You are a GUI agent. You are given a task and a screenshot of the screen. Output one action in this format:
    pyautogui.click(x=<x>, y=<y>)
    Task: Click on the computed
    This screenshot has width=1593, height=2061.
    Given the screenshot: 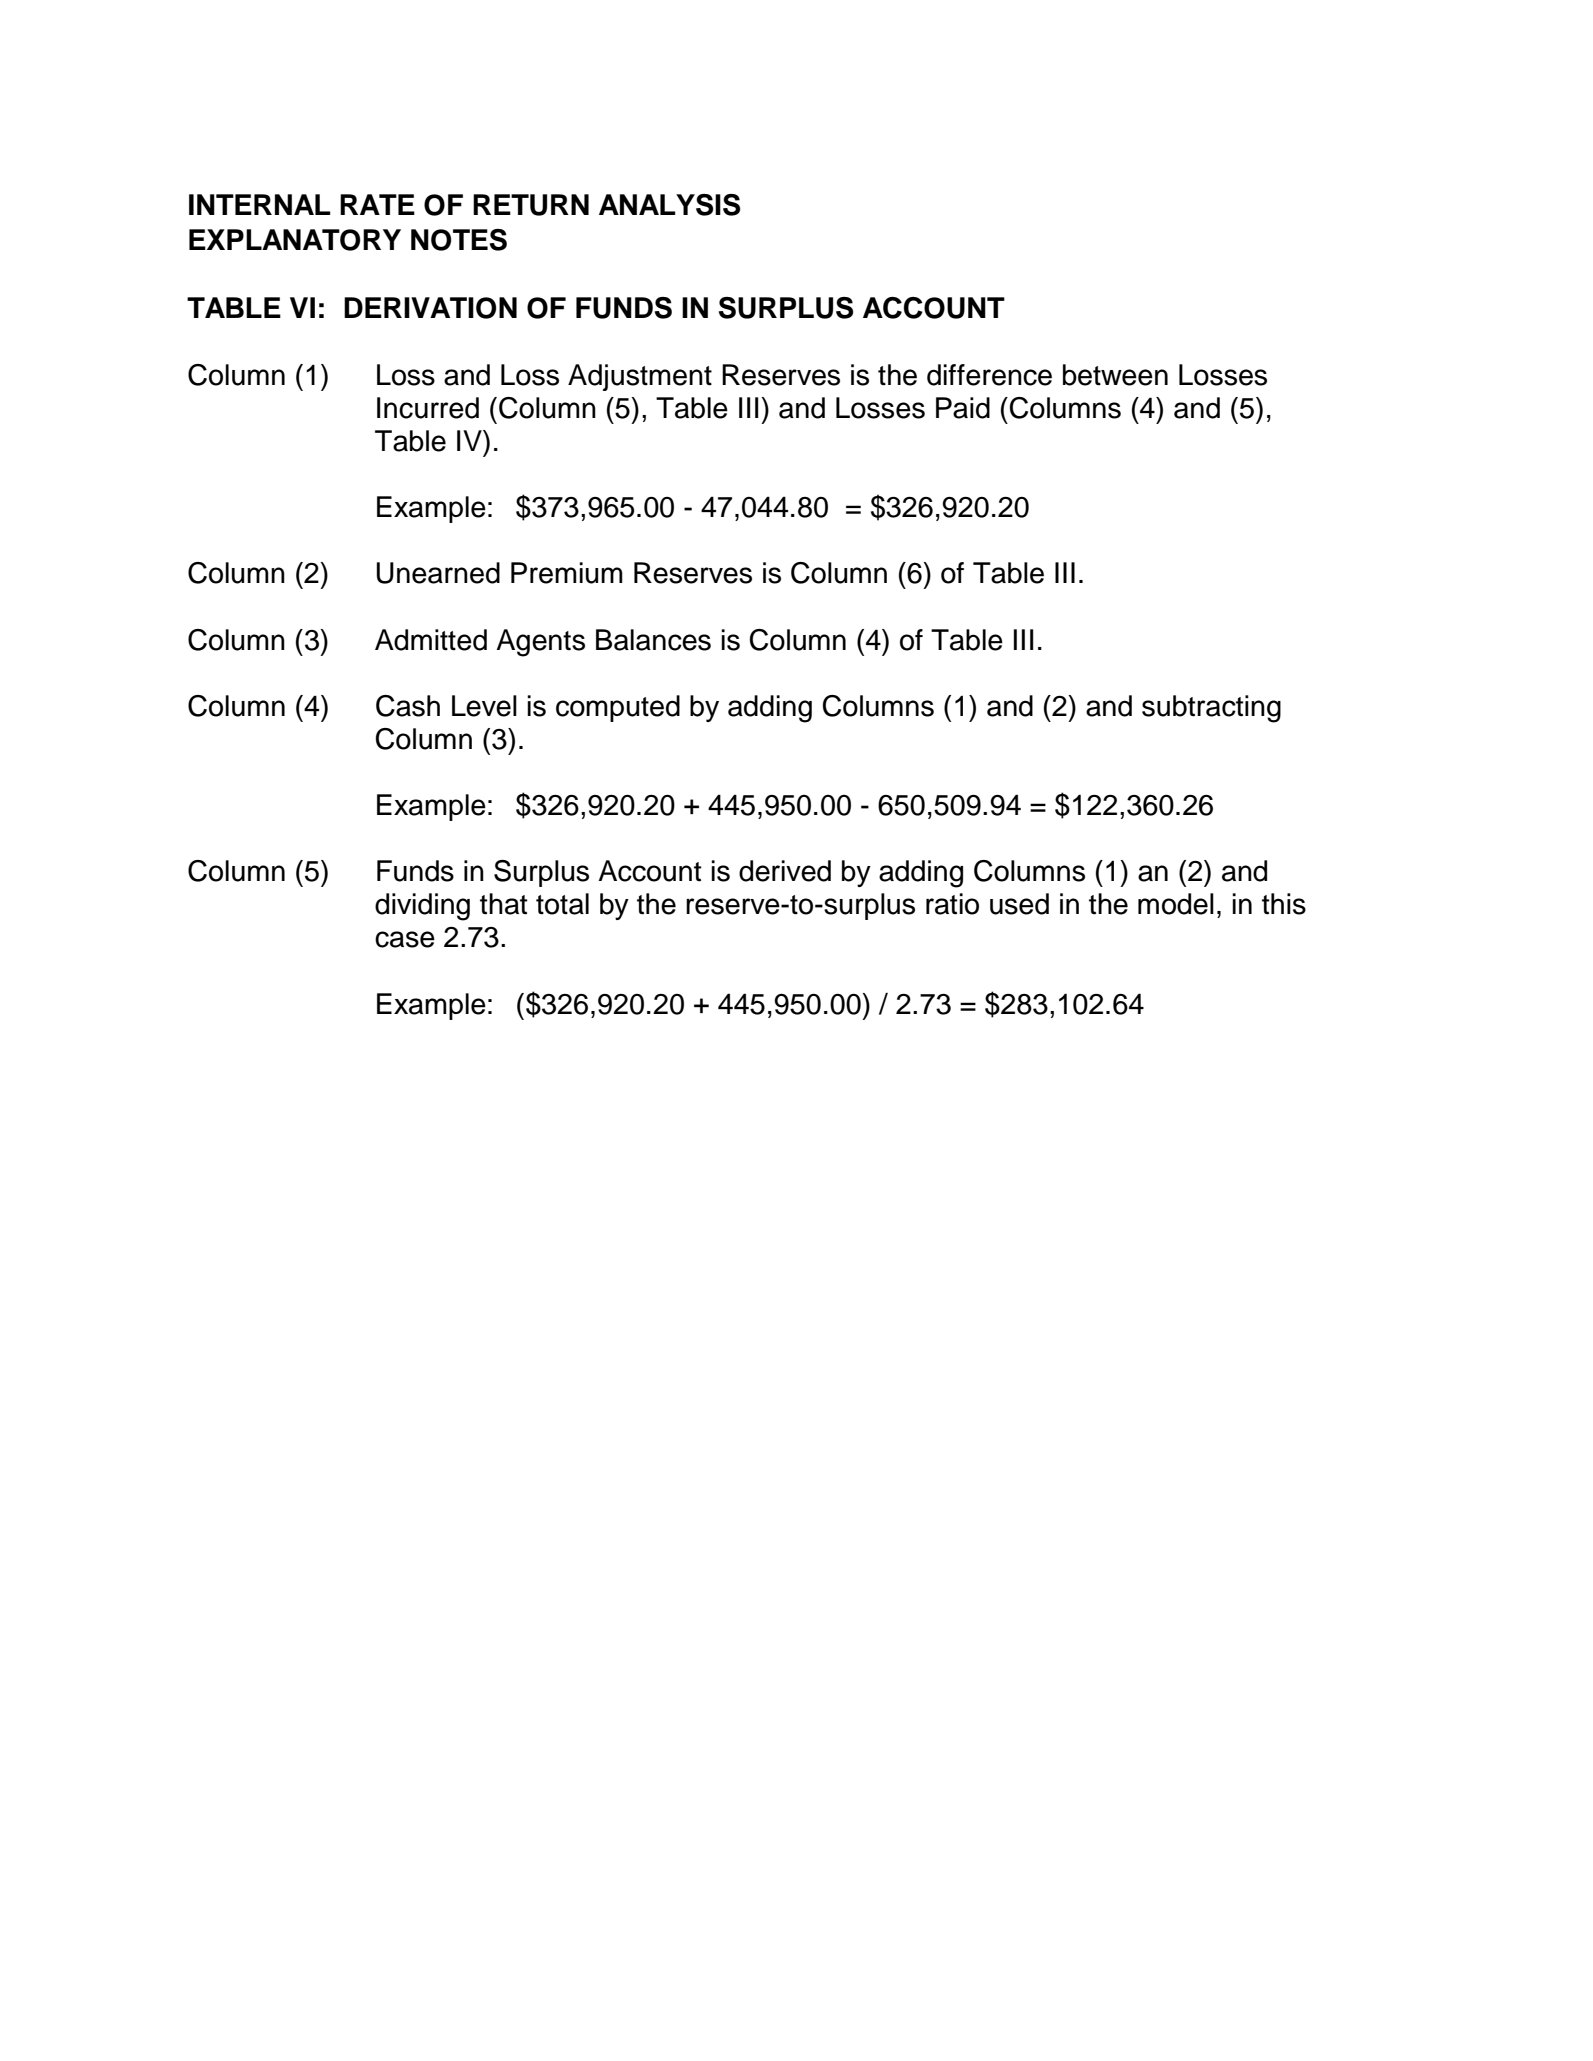 What is the action you would take?
    pyautogui.click(x=618, y=708)
